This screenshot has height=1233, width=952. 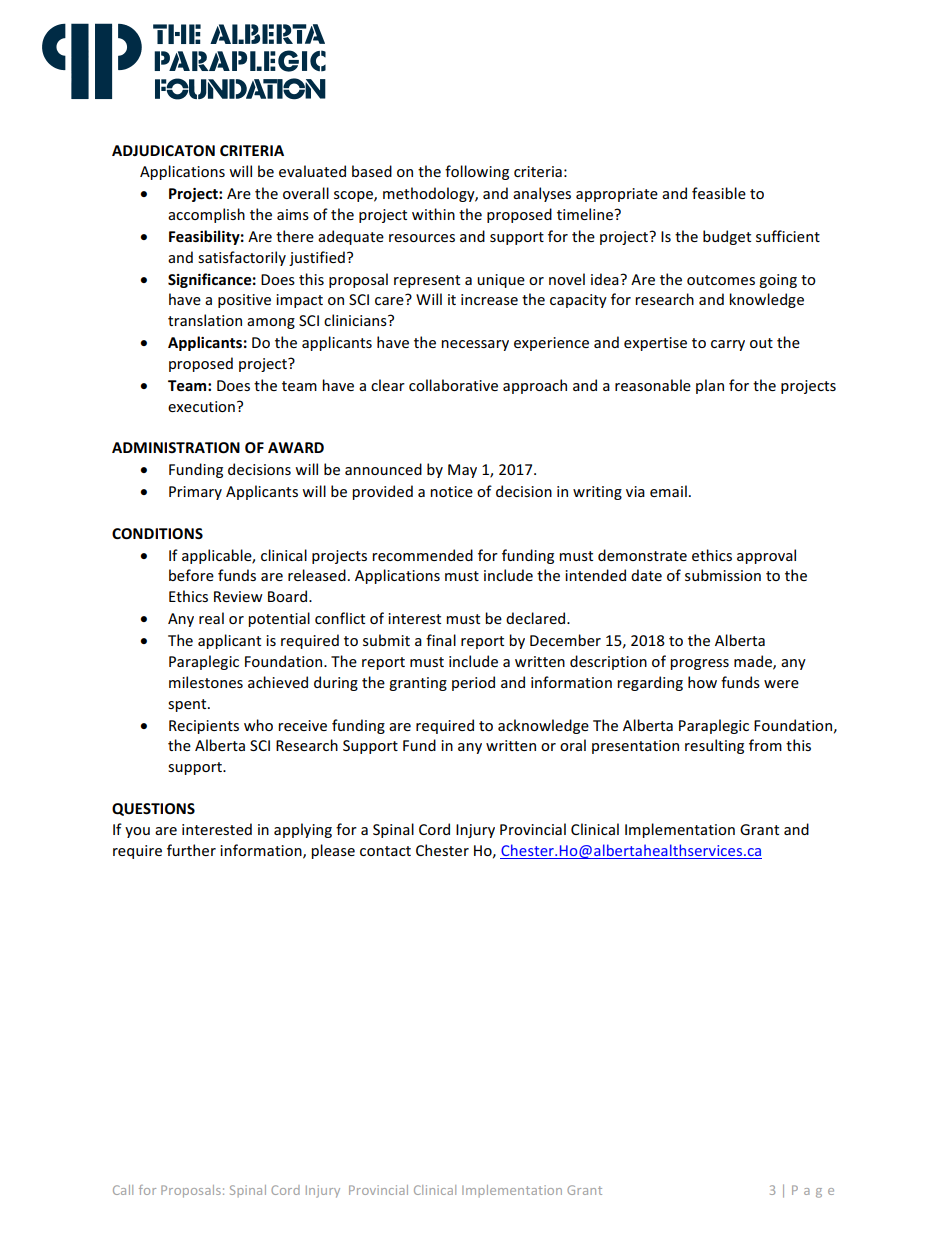 What do you see at coordinates (123, 1190) in the screenshot?
I see `Call` at bounding box center [123, 1190].
